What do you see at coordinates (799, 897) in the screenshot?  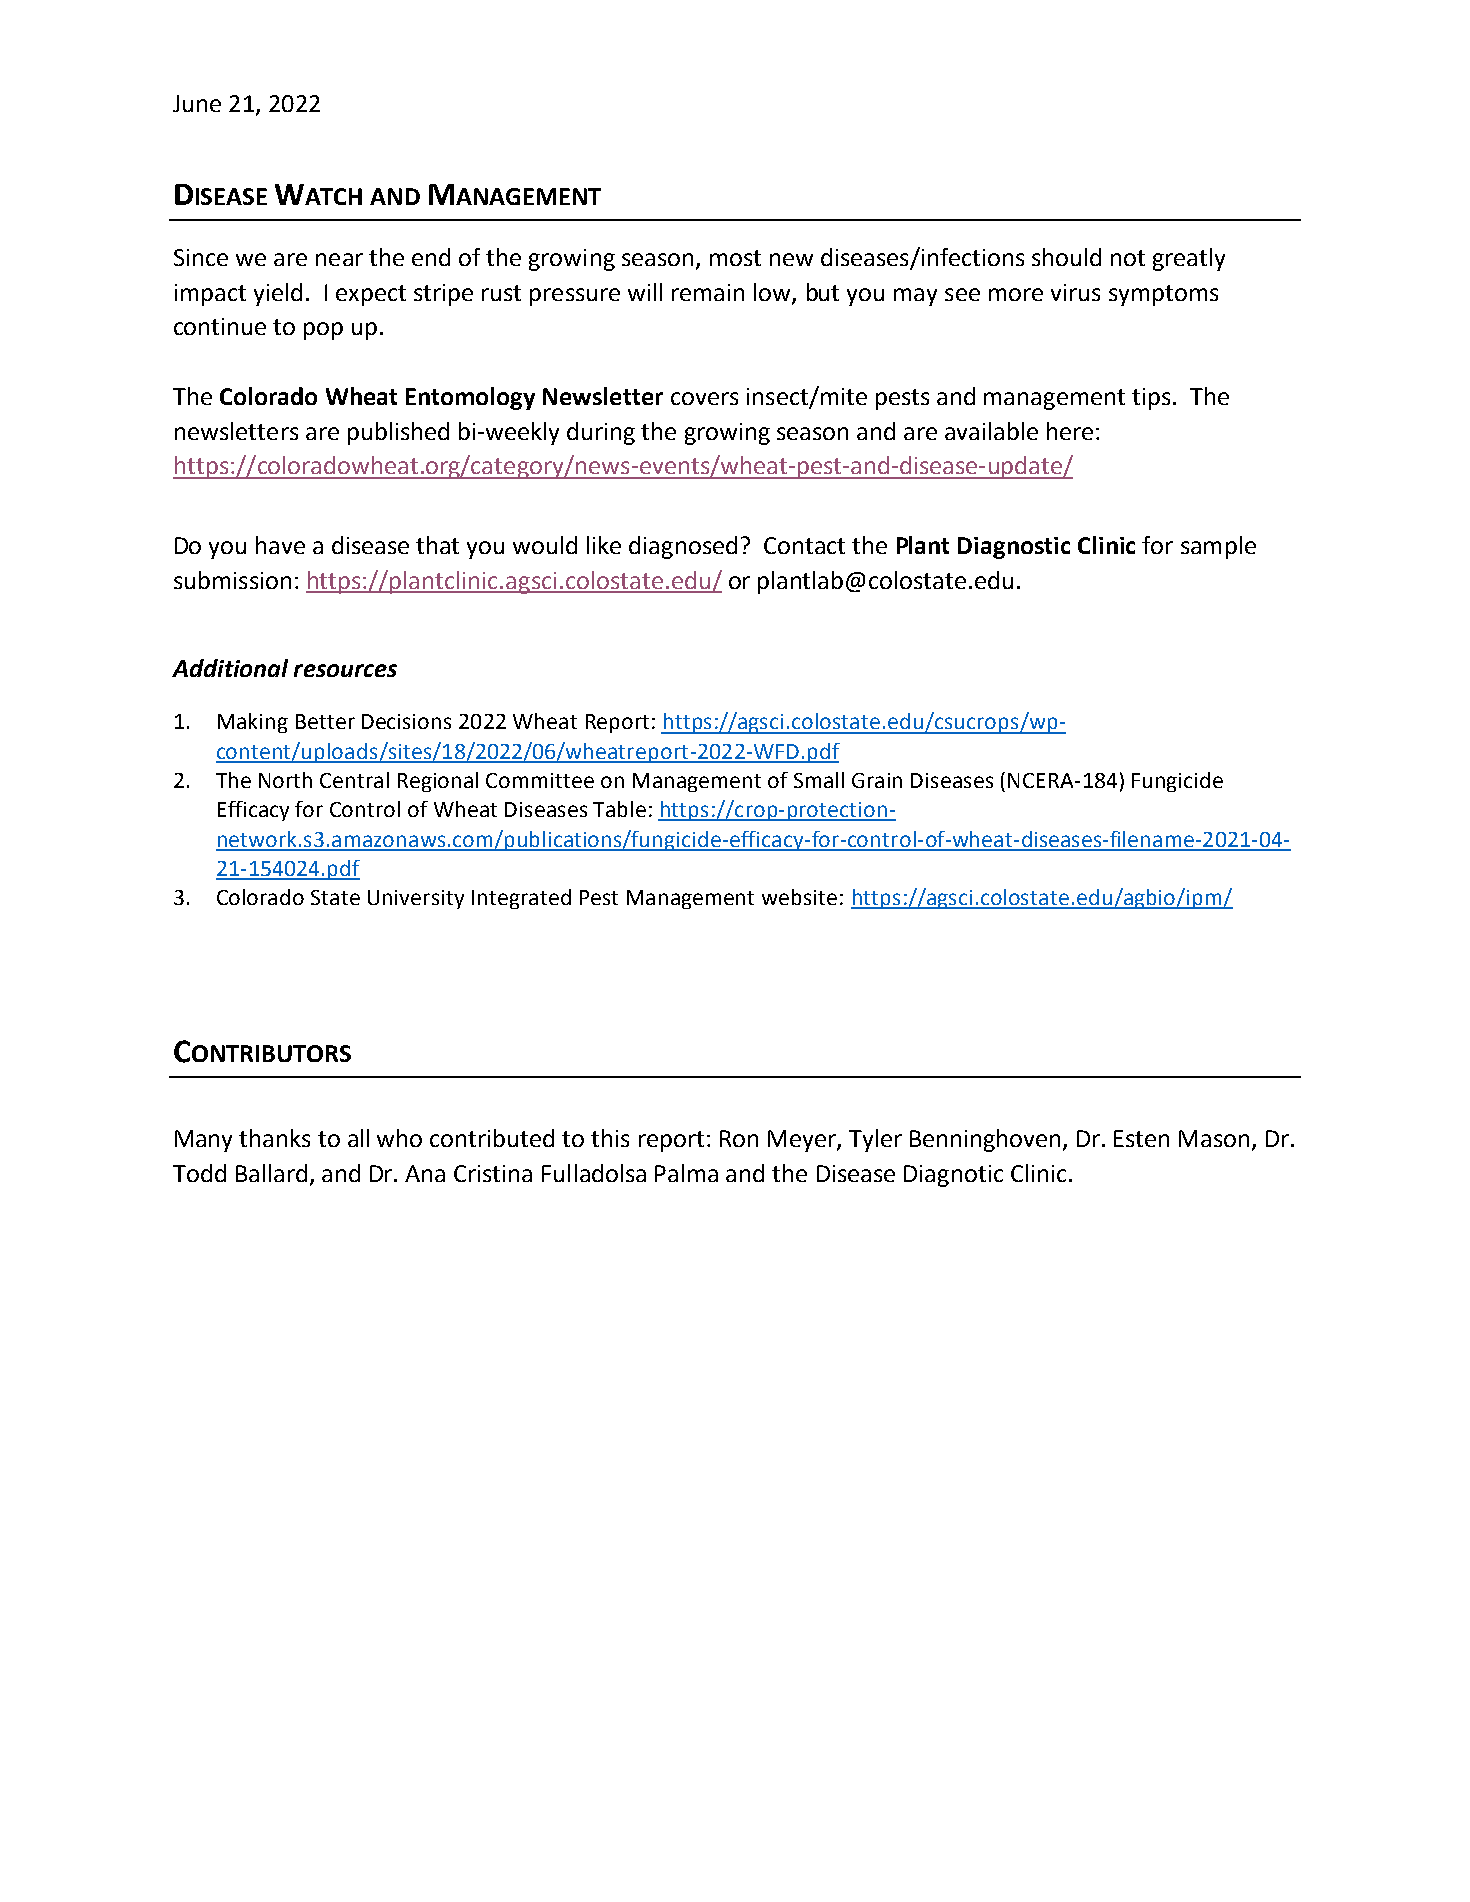 I see `website` at bounding box center [799, 897].
